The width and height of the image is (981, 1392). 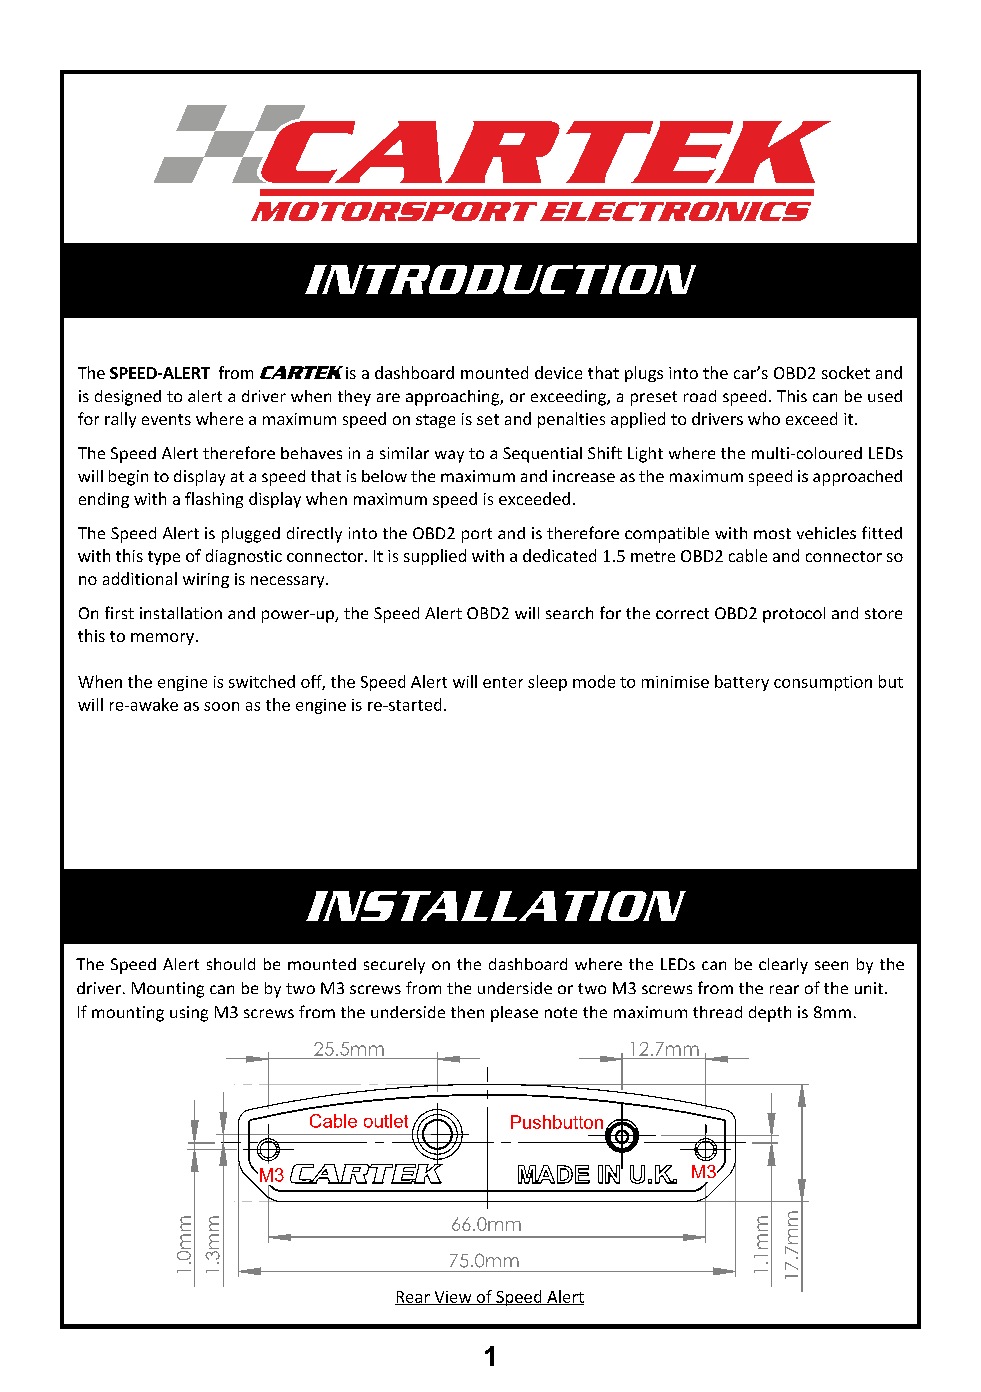 What do you see at coordinates (221, 706) in the image?
I see `soon` at bounding box center [221, 706].
